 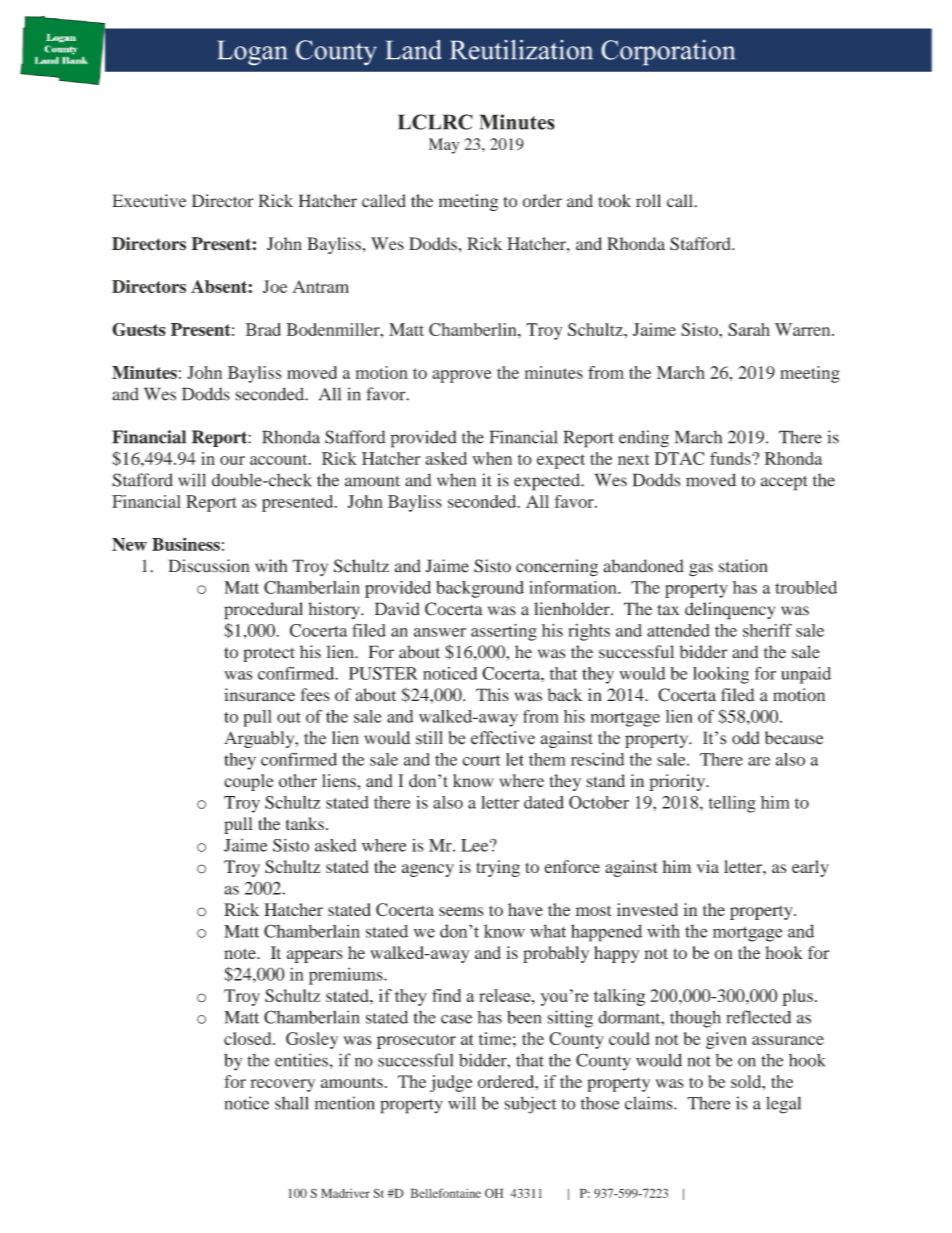 I want to click on Corporation, so click(x=668, y=53).
